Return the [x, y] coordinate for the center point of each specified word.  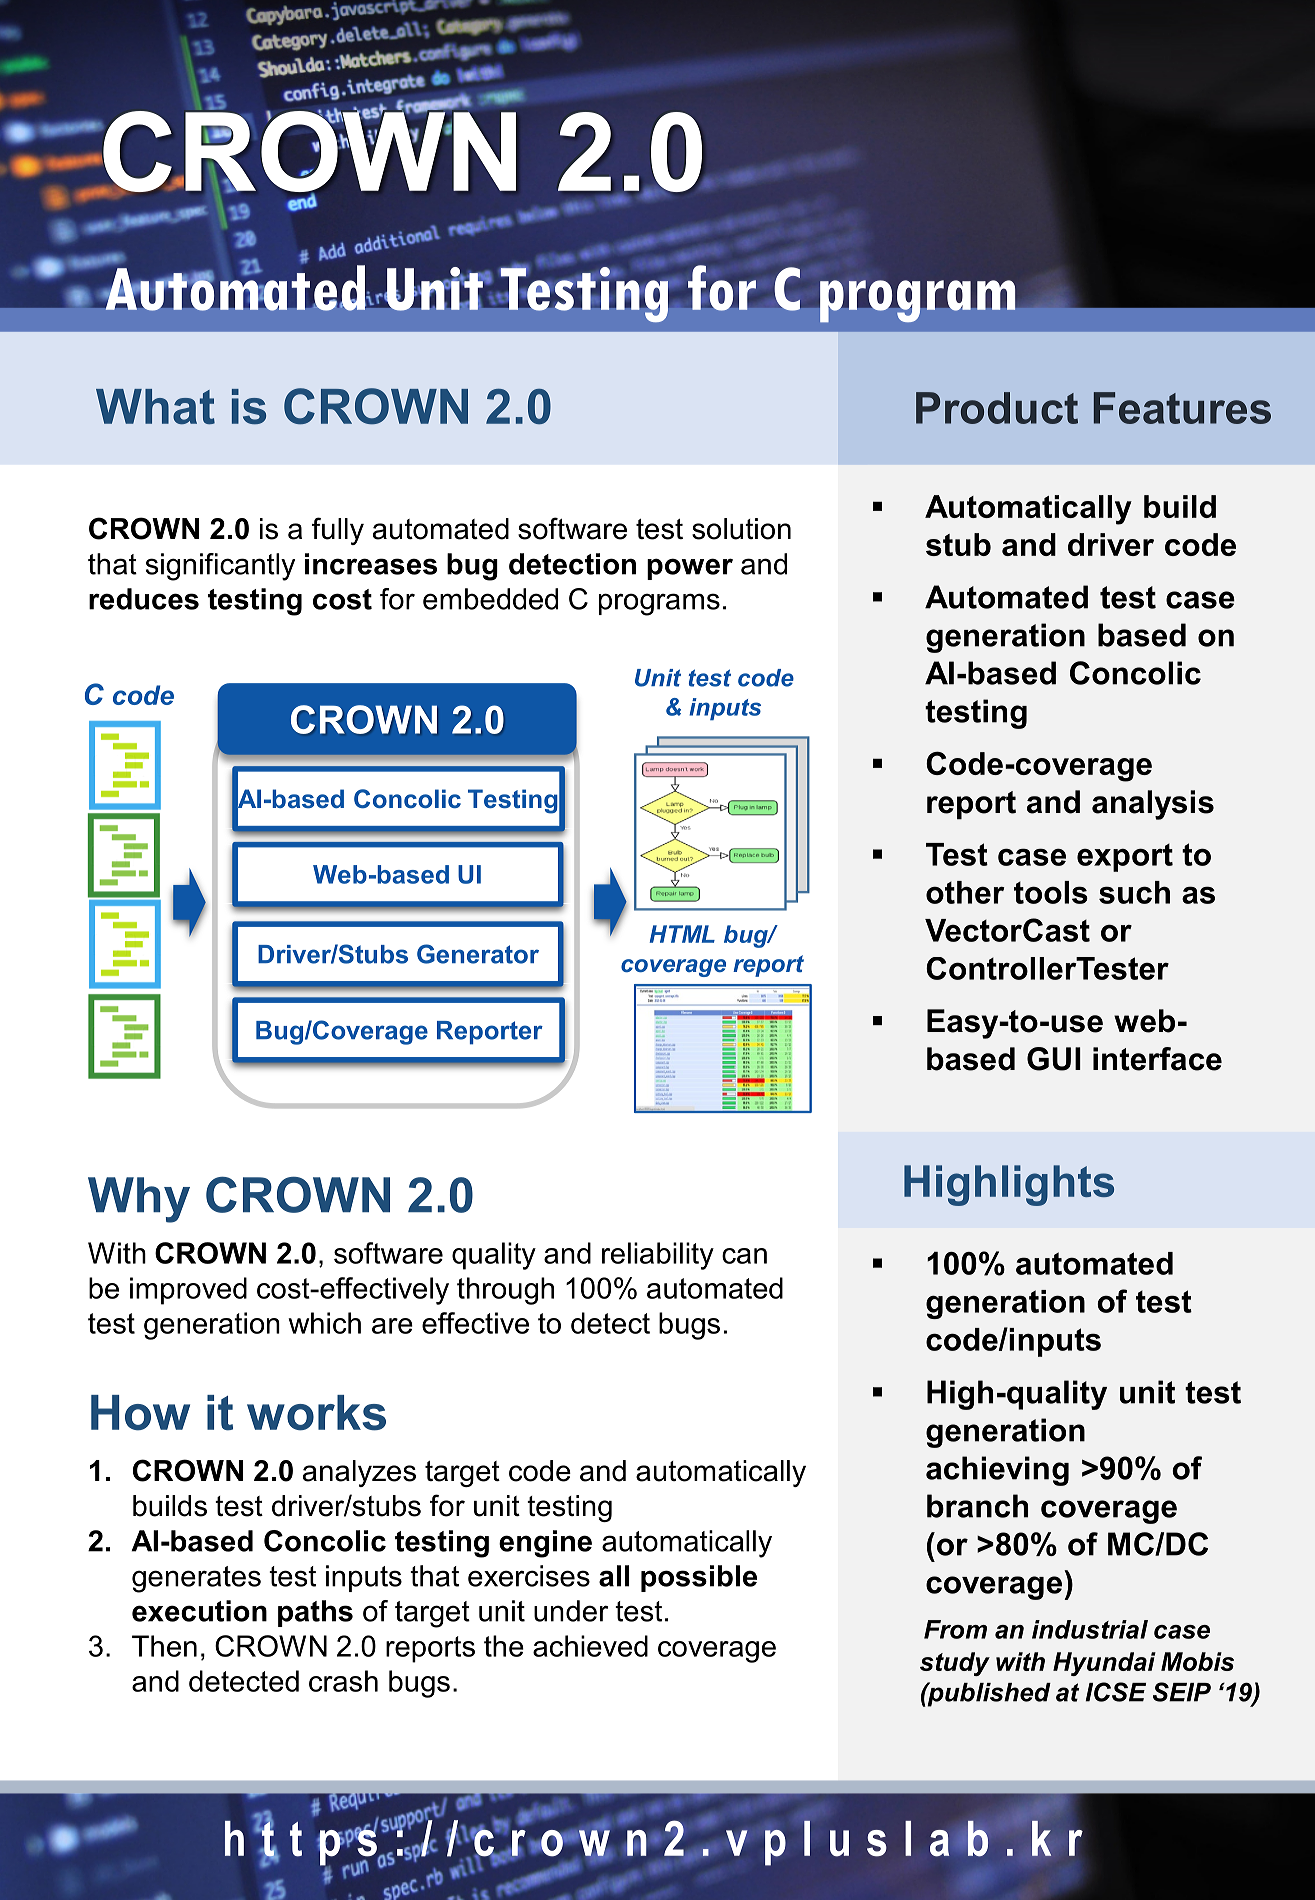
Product [997, 408]
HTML [682, 934]
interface [1157, 1059]
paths [315, 1613]
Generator [478, 954]
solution [741, 529]
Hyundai [1104, 1664]
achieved [590, 1646]
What [155, 406]
